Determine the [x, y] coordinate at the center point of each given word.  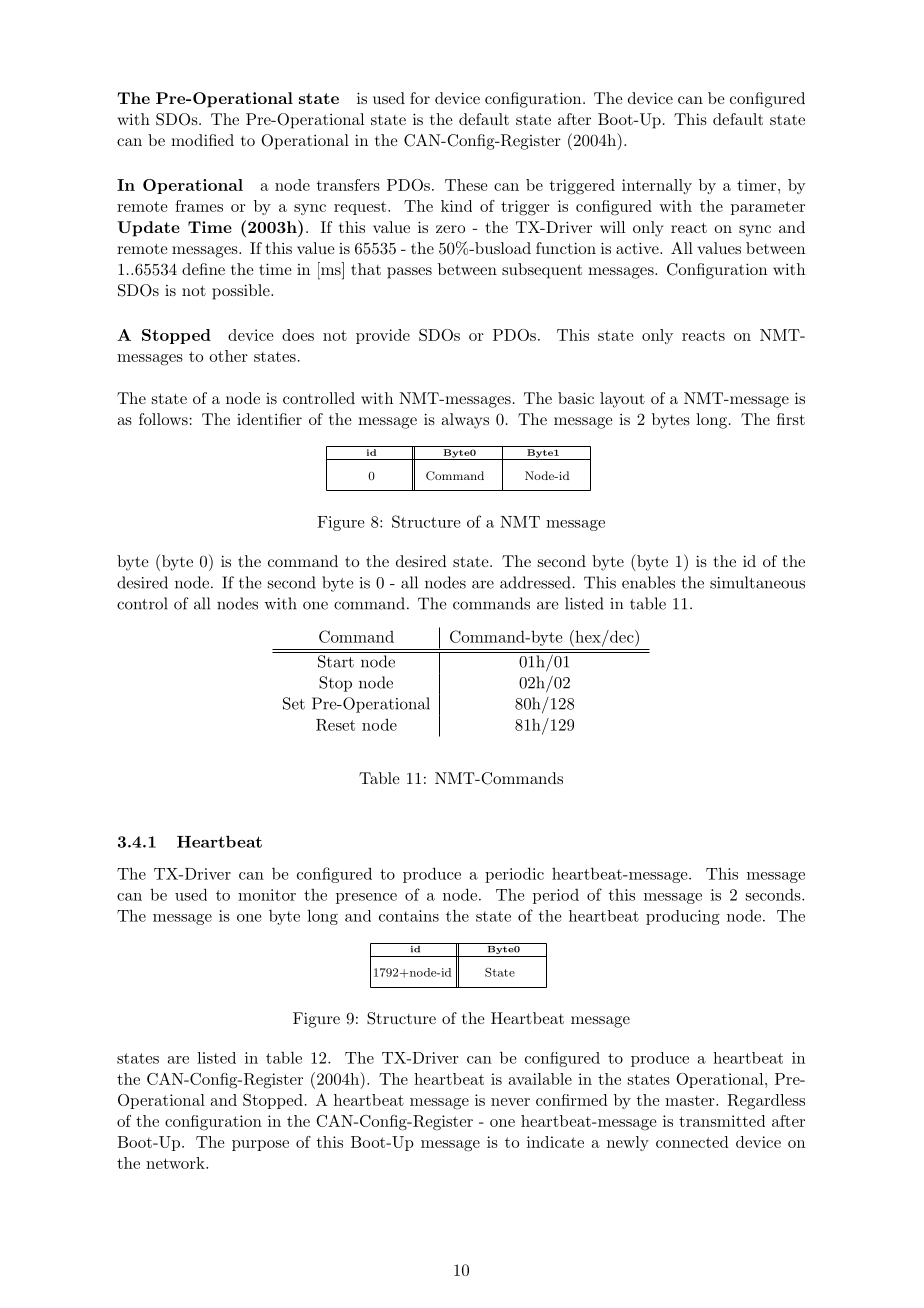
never [510, 1102]
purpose [260, 1145]
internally [657, 186]
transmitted [722, 1121]
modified [202, 140]
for [420, 98]
